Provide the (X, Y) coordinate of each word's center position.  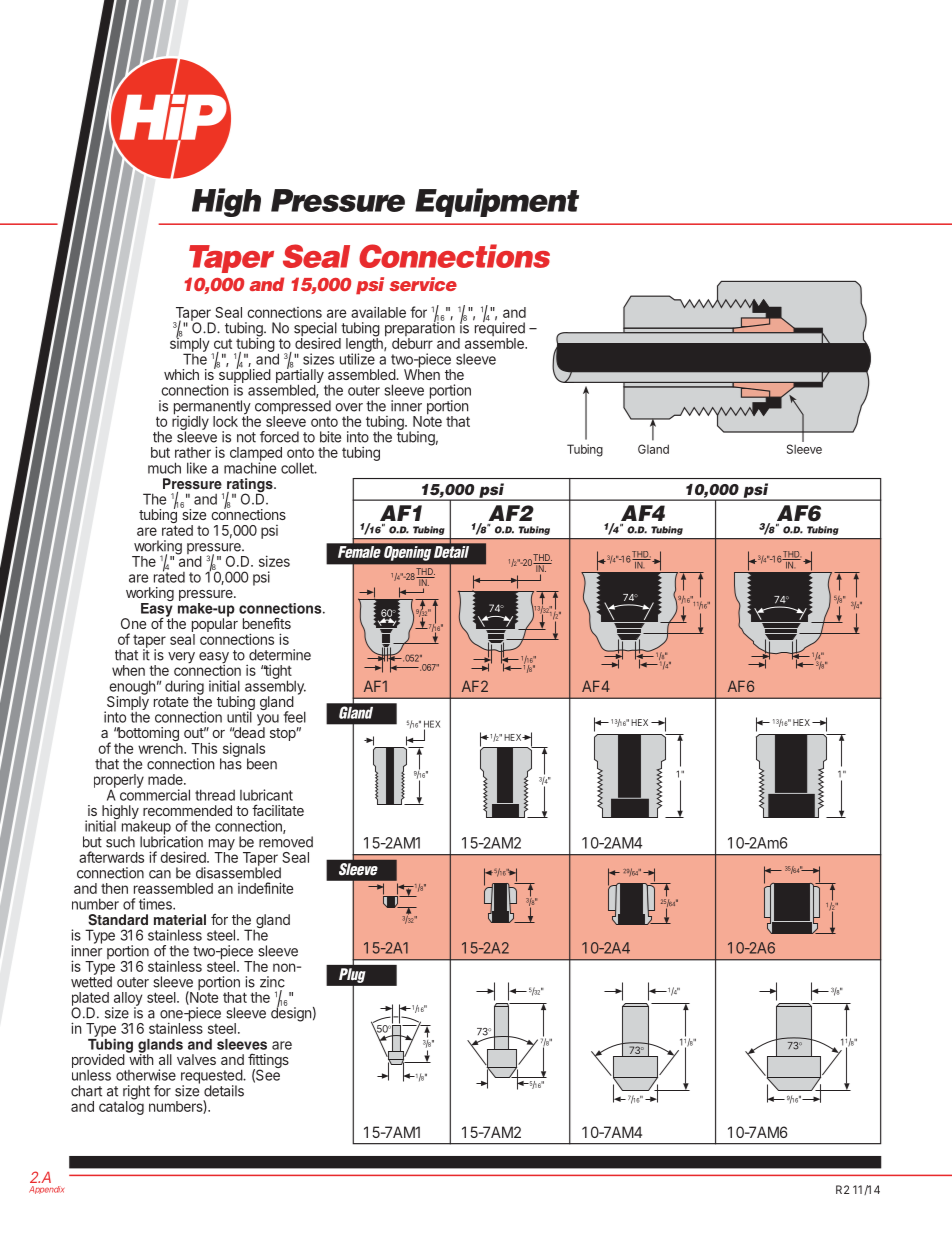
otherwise (146, 1075)
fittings (268, 1062)
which (181, 374)
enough (132, 688)
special (315, 330)
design (291, 1013)
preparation (420, 329)
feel (295, 717)
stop (283, 734)
